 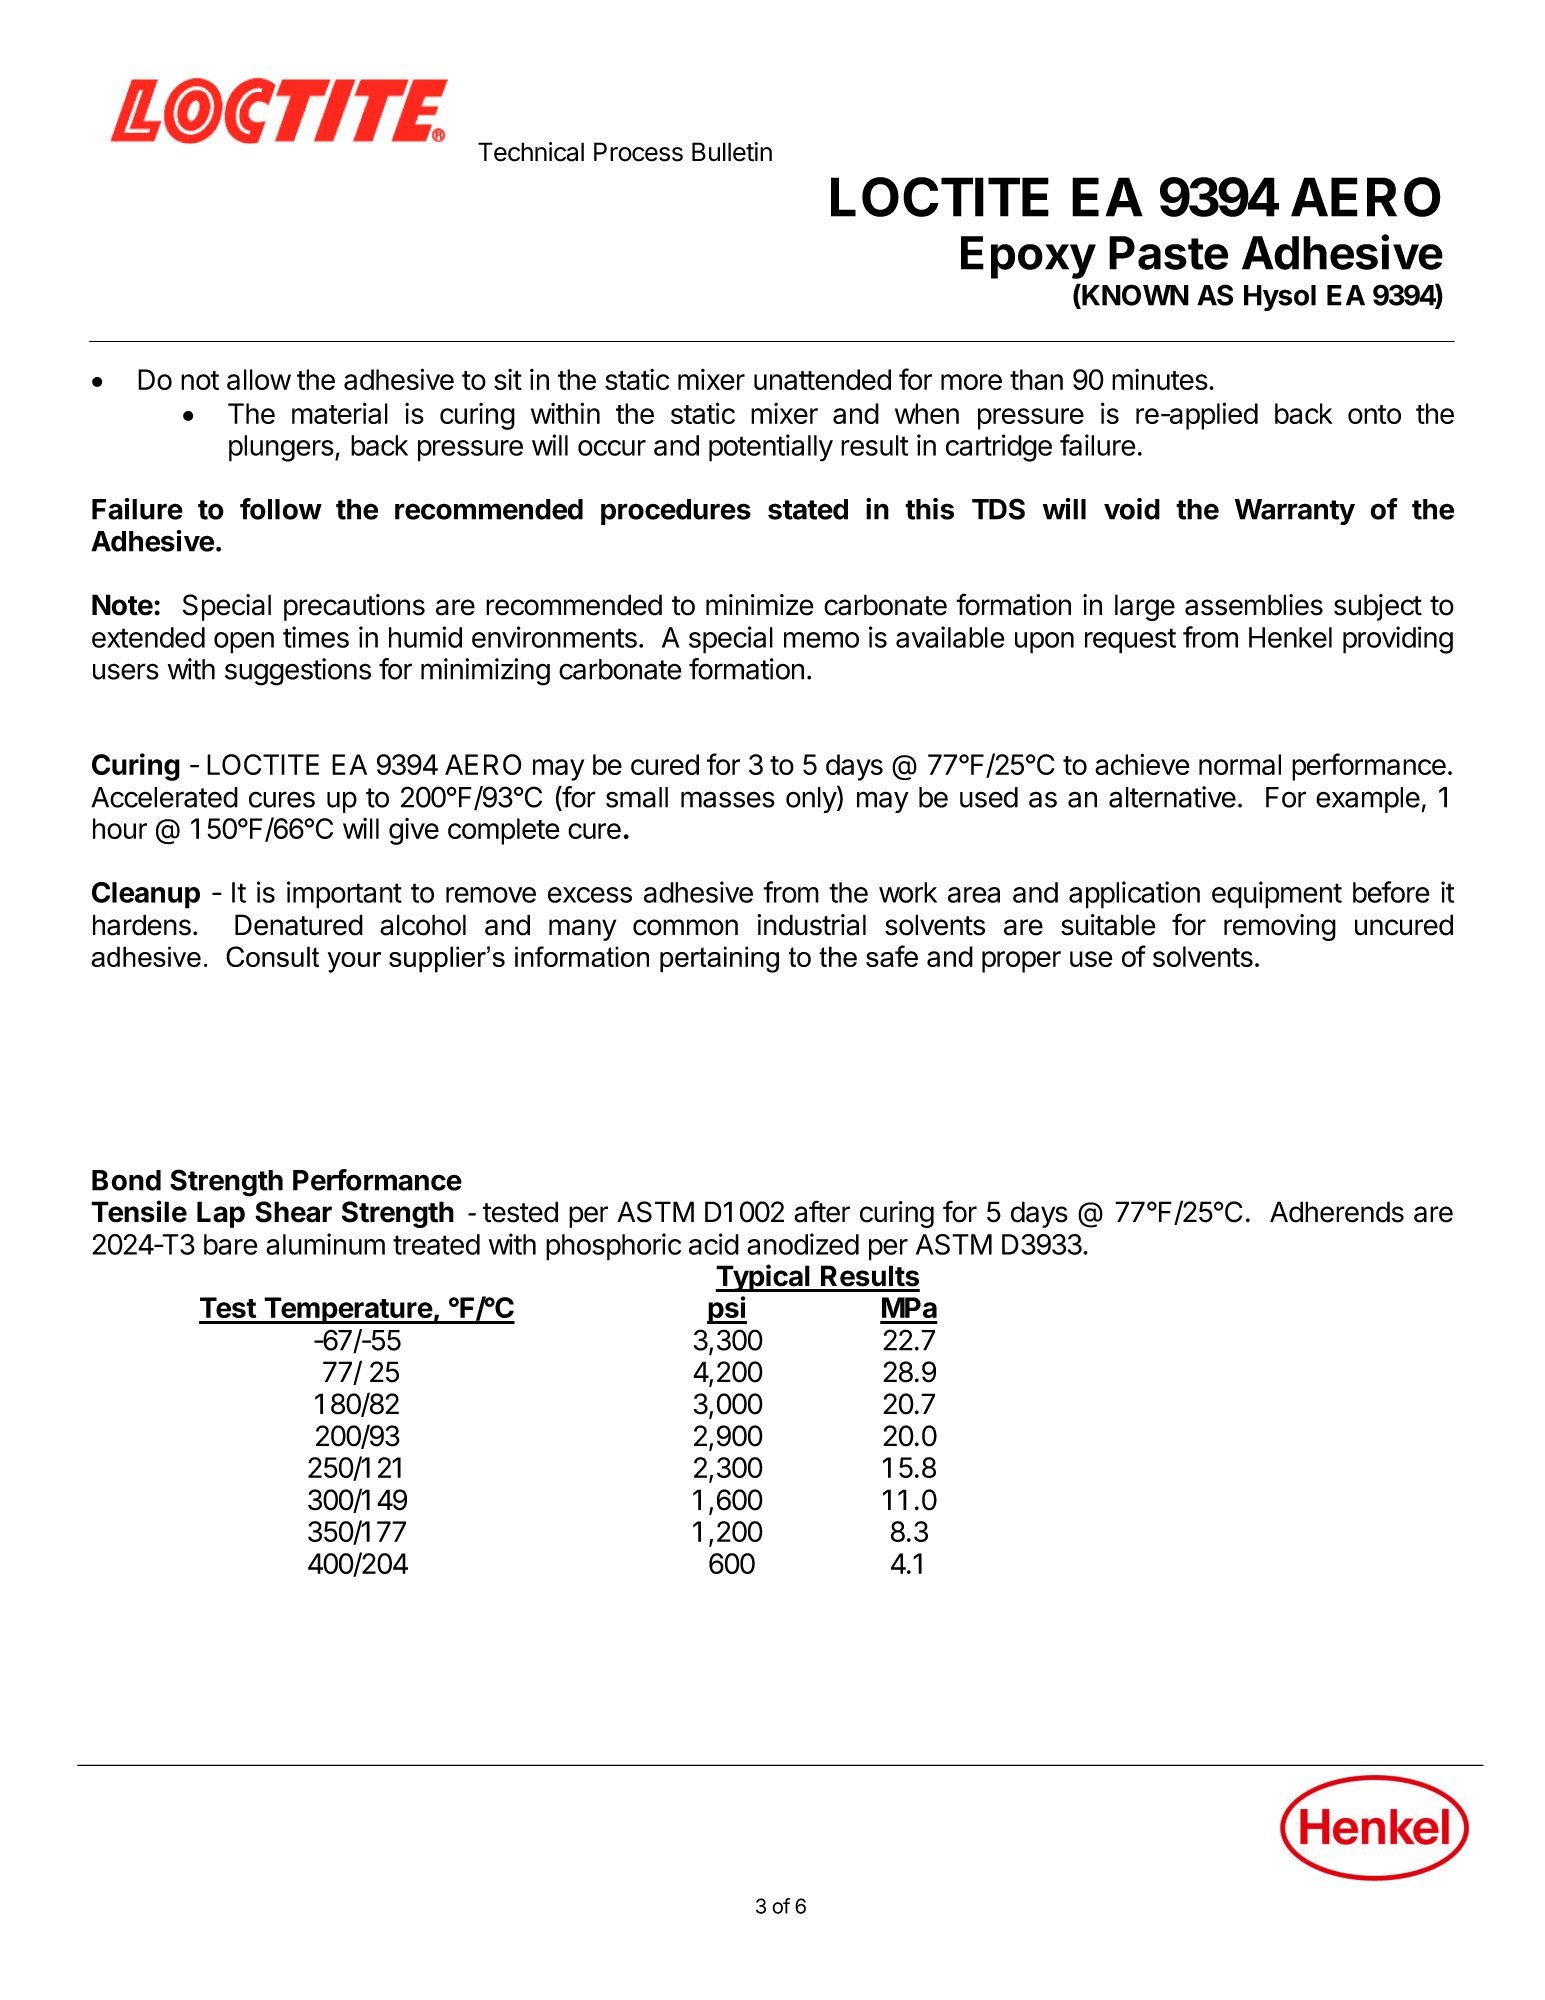 What do you see at coordinates (822, 1211) in the screenshot?
I see `after` at bounding box center [822, 1211].
